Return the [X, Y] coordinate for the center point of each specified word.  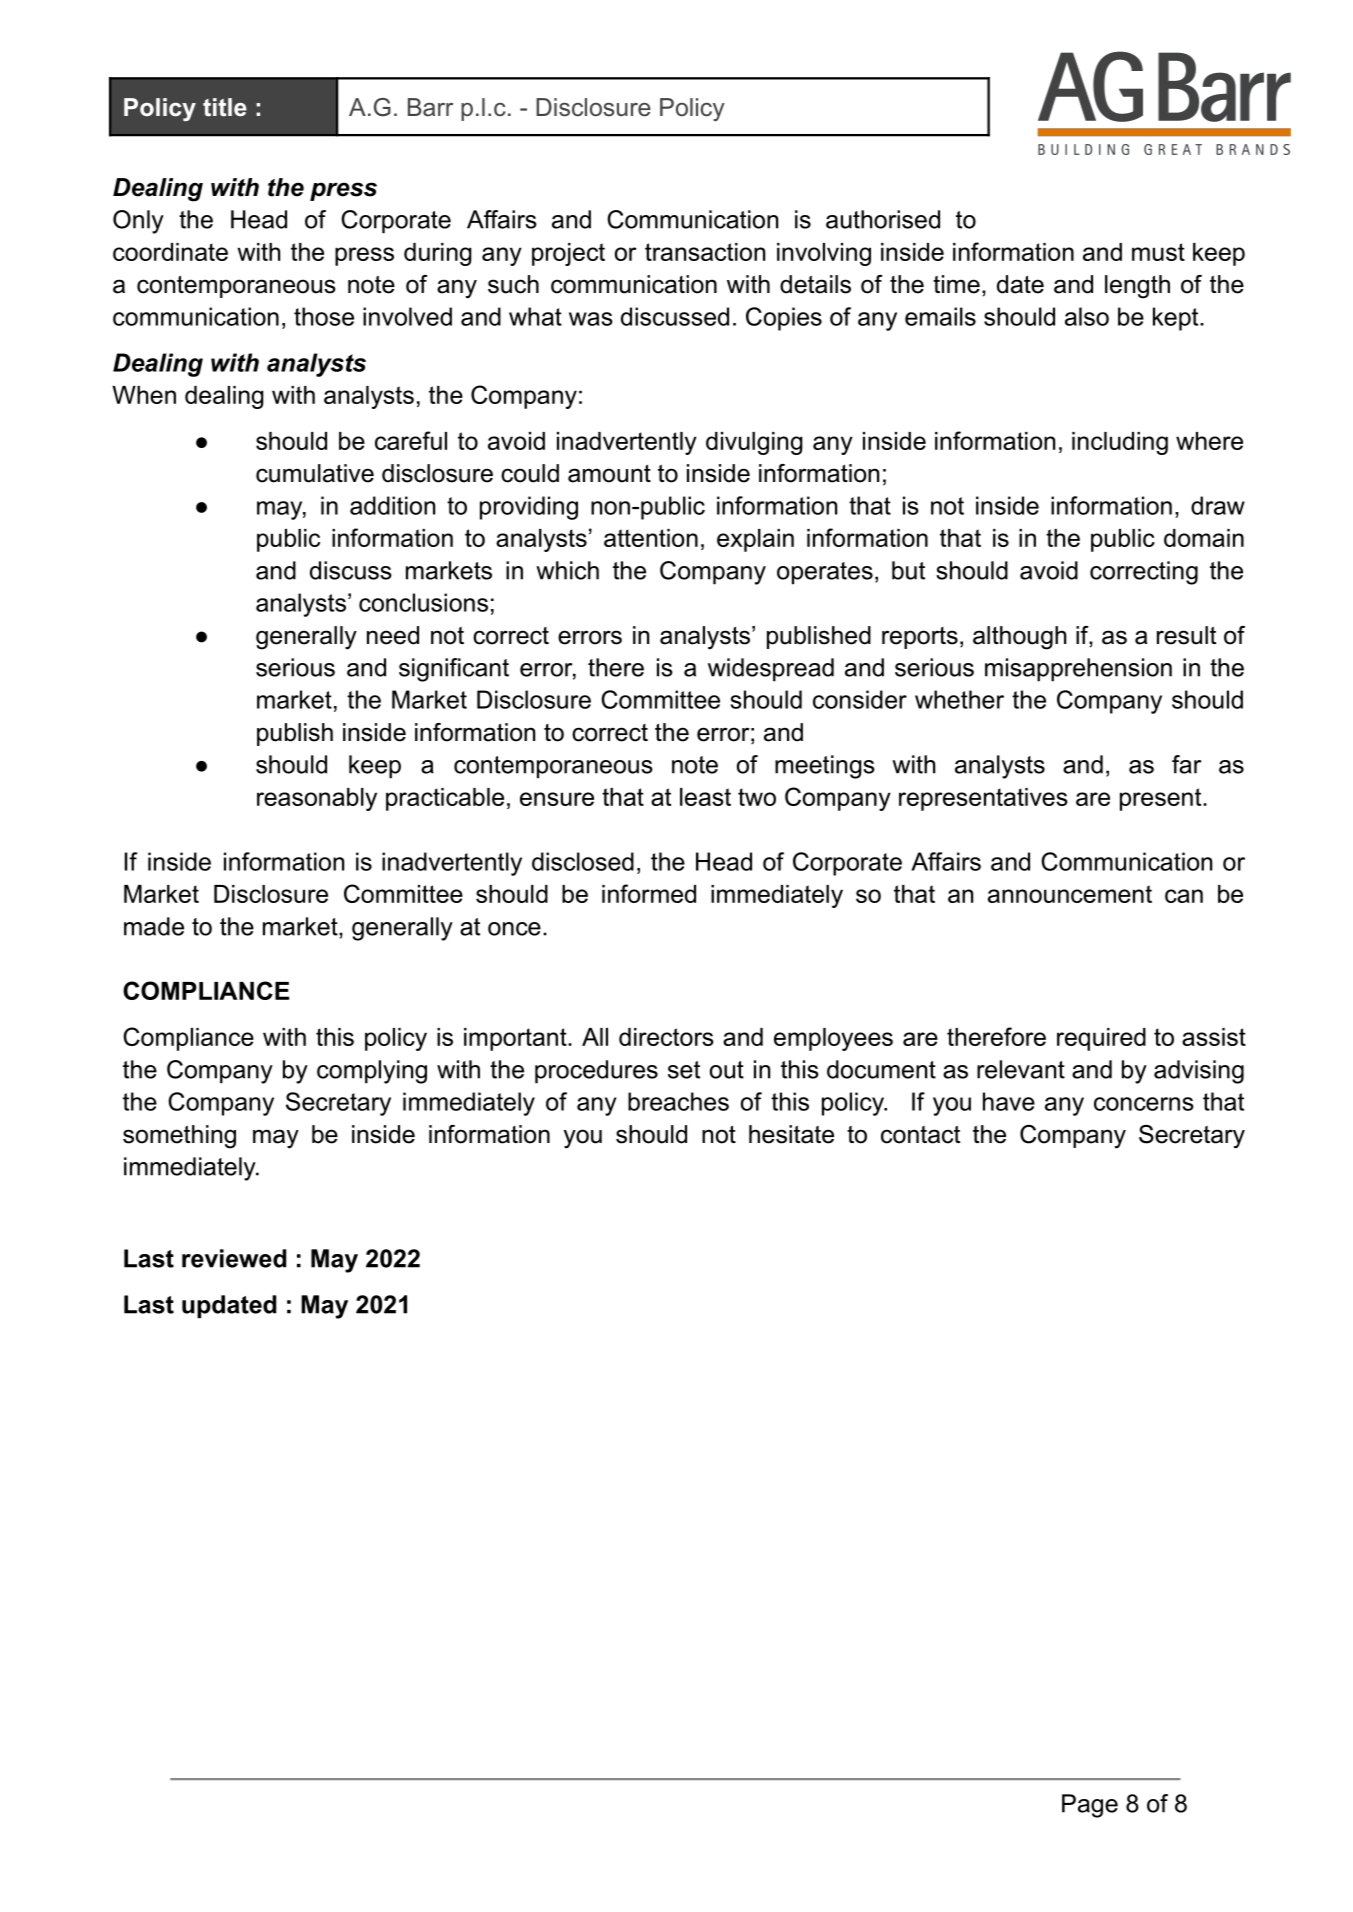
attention [651, 538]
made [154, 926]
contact [920, 1134]
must [1158, 252]
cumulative [315, 473]
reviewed [234, 1258]
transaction [705, 252]
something [179, 1137]
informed [649, 893]
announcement [1070, 894]
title [225, 107]
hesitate [791, 1134]
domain [1204, 538]
